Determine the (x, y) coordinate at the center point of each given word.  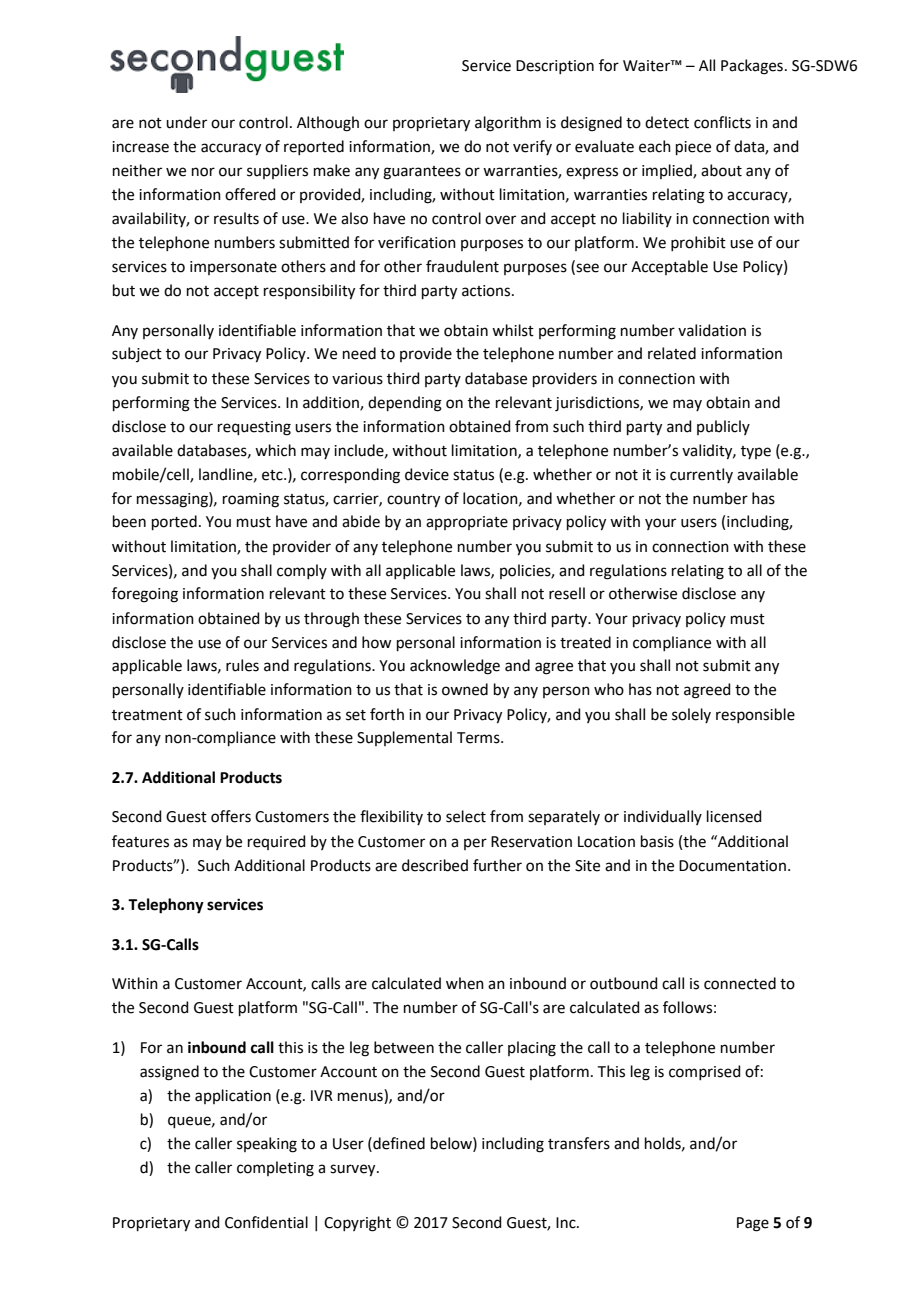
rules (242, 665)
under (186, 122)
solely (691, 715)
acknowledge (455, 667)
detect (667, 122)
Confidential (266, 1222)
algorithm (508, 124)
